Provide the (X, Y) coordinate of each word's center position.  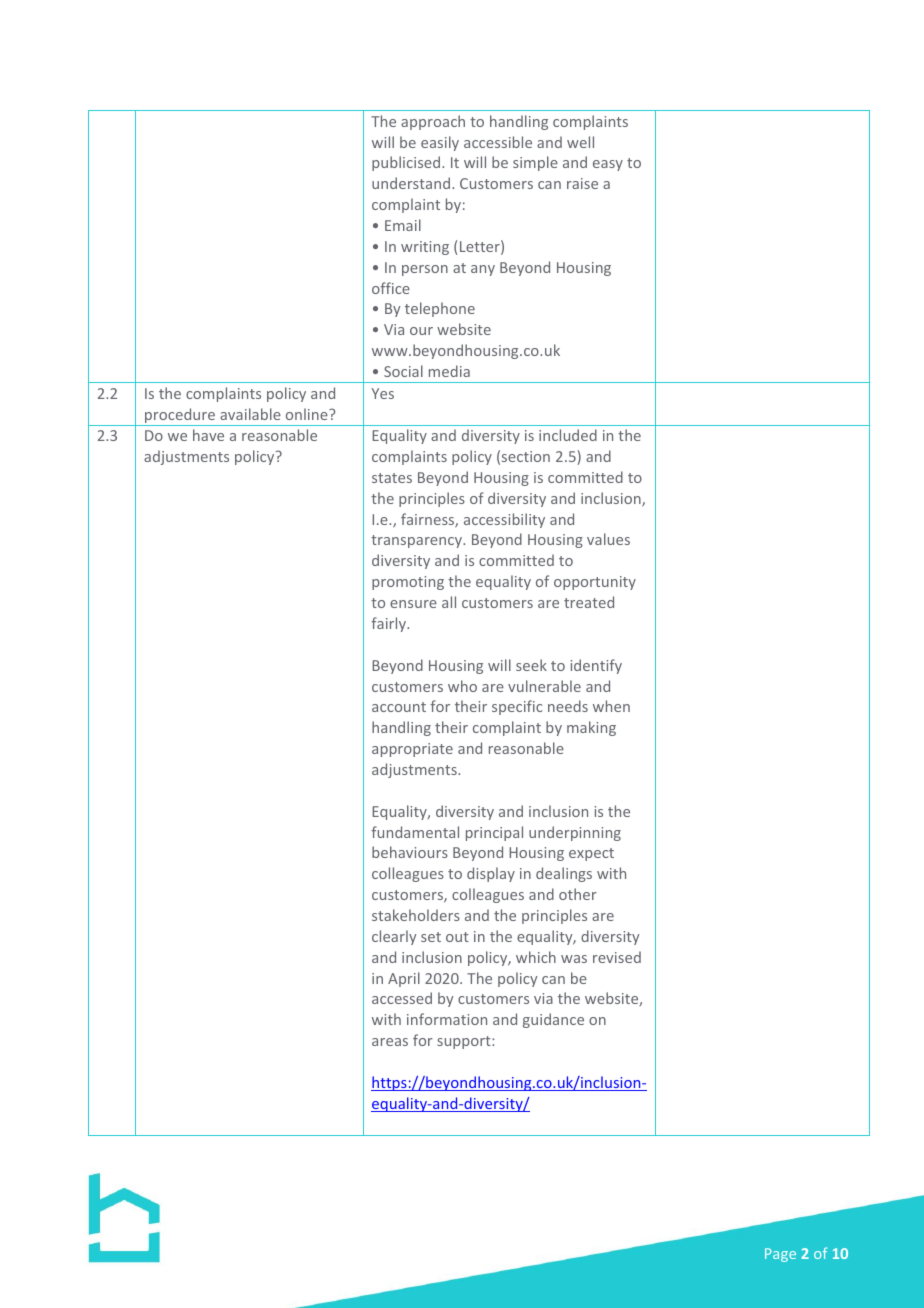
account (399, 707)
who (462, 686)
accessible (498, 142)
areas (390, 1042)
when (611, 706)
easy (608, 165)
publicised (407, 163)
